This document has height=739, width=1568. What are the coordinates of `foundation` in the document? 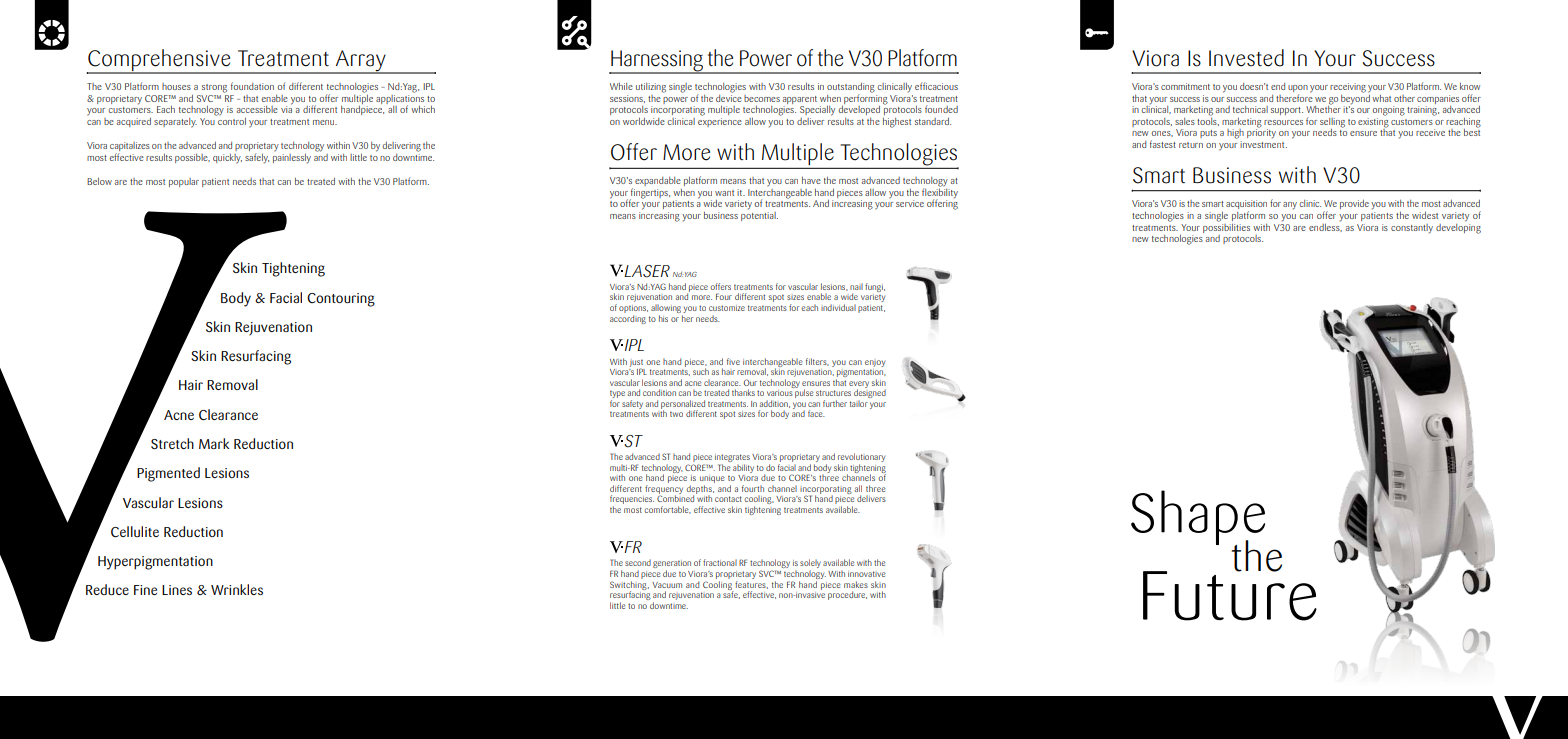 It's located at (252, 86).
